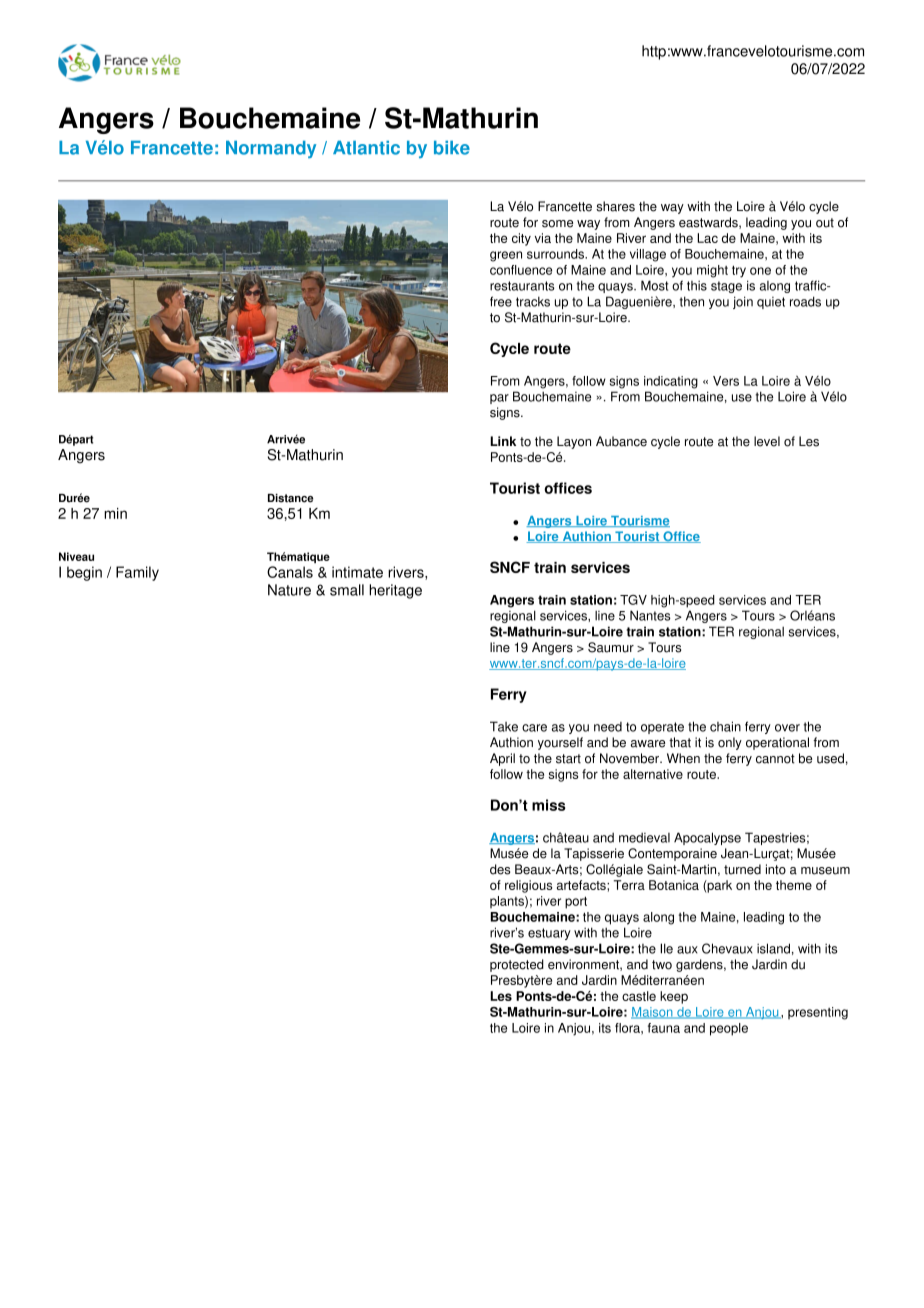 Image resolution: width=924 pixels, height=1308 pixels. Describe the element at coordinates (504, 726) in the screenshot. I see `Take` at that location.
